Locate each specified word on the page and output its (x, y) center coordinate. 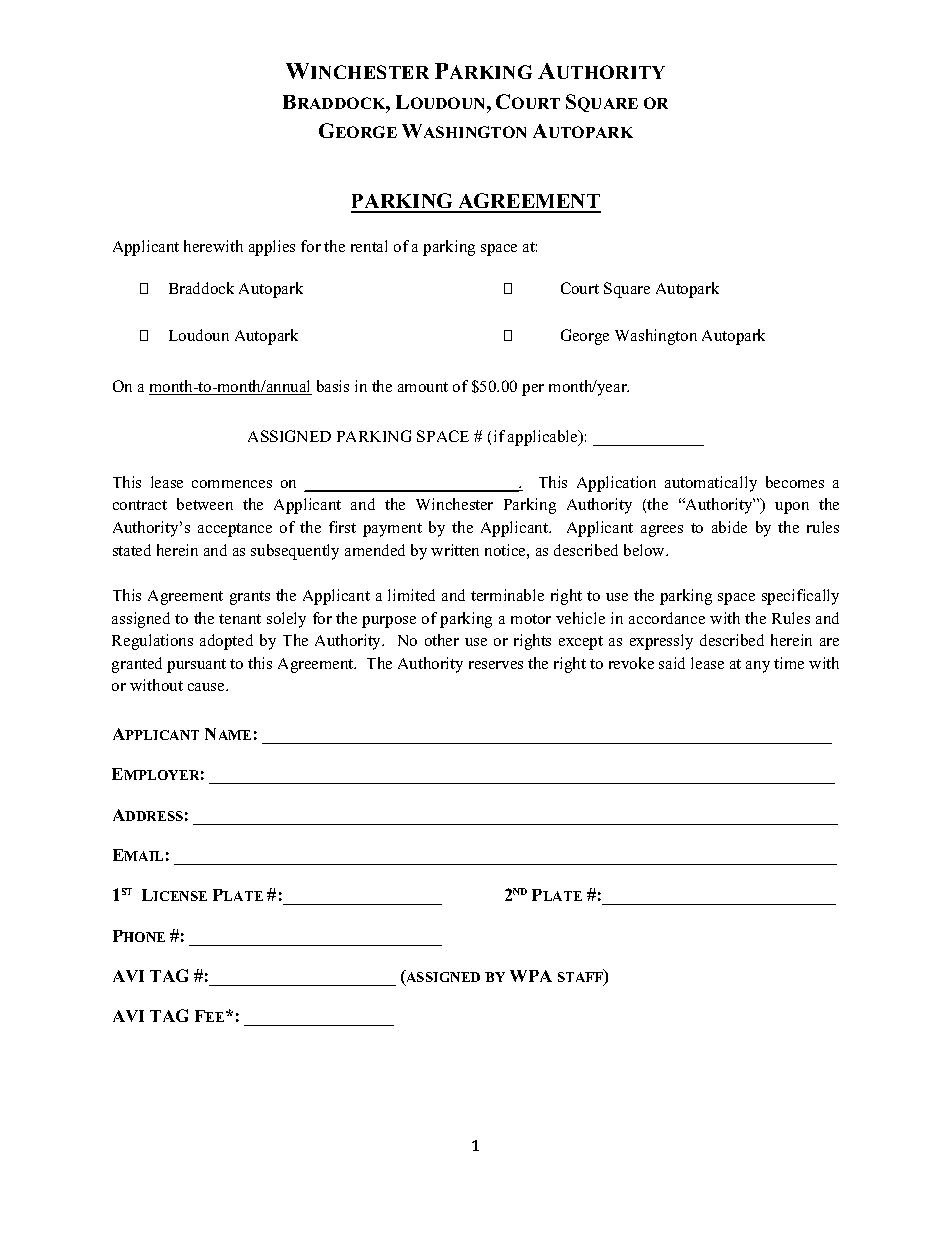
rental (369, 246)
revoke (631, 663)
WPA (531, 976)
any (758, 667)
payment (392, 530)
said (672, 663)
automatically (711, 484)
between (205, 504)
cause (207, 687)
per (533, 390)
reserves (496, 665)
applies (272, 248)
